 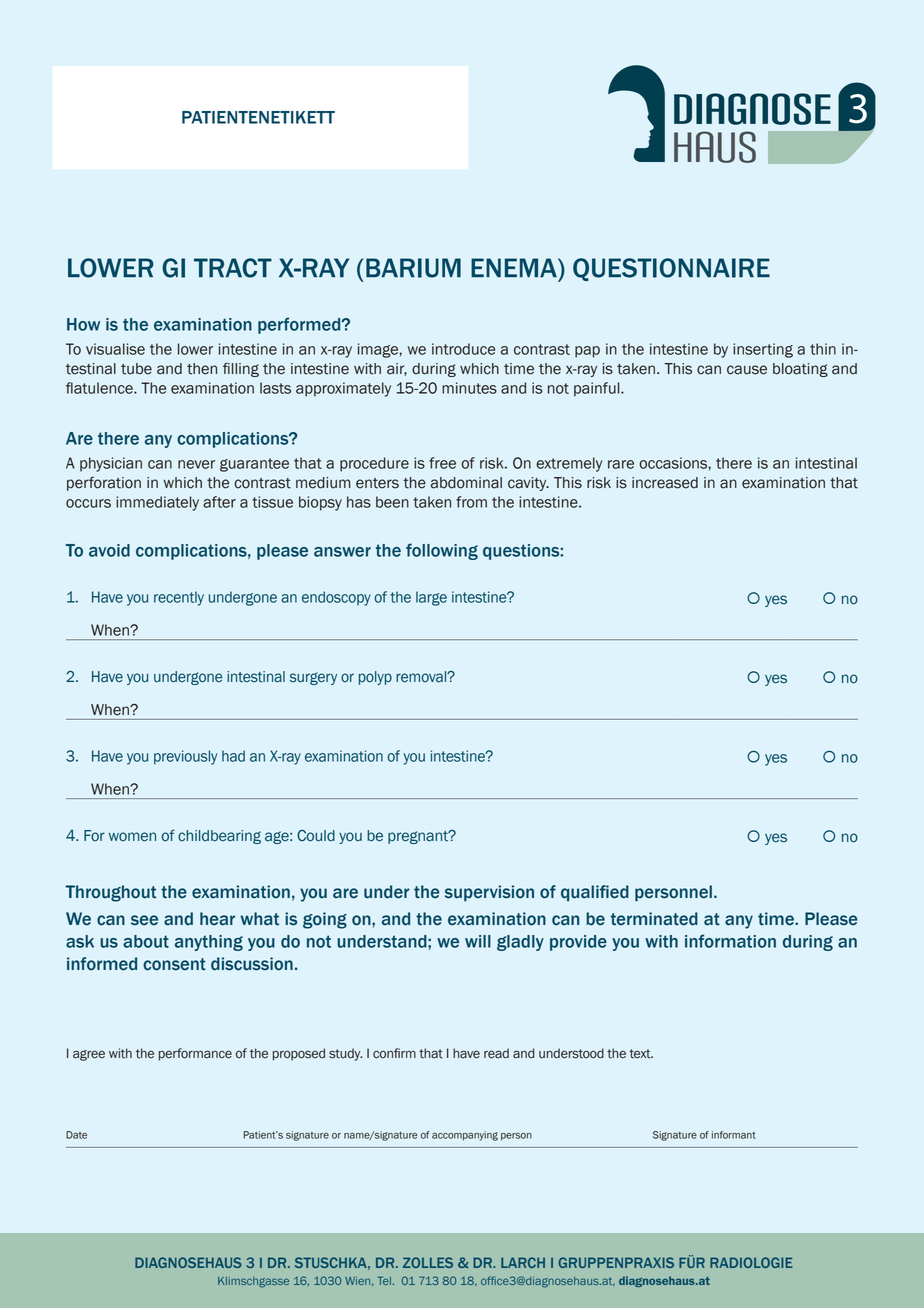 I want to click on pregnant, so click(x=419, y=837).
